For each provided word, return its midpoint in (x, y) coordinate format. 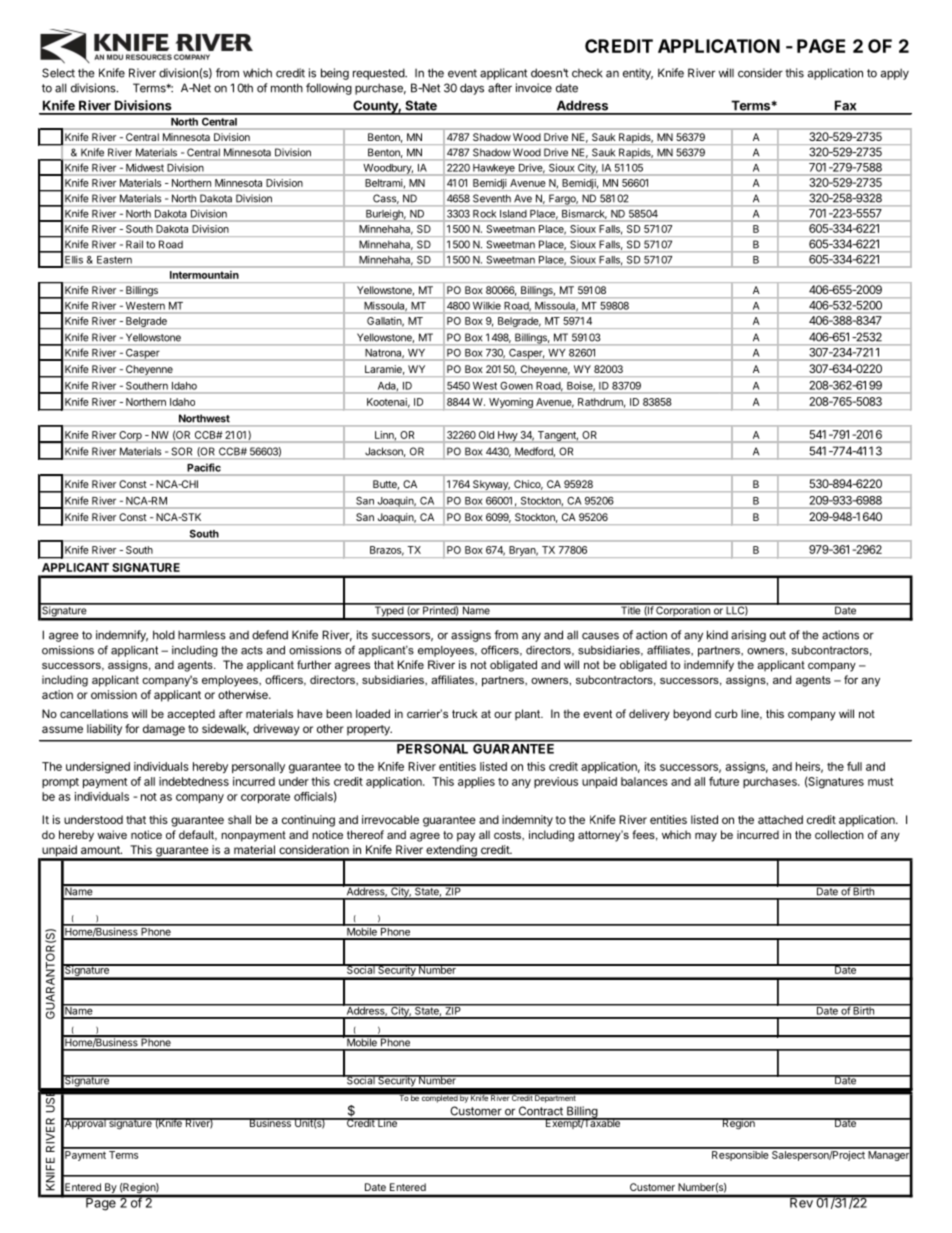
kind (717, 635)
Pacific (204, 467)
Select (58, 73)
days (472, 89)
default (198, 835)
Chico (528, 485)
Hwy (507, 437)
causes (600, 636)
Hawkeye (494, 170)
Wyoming (511, 404)
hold (164, 635)
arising (748, 636)
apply (895, 74)
